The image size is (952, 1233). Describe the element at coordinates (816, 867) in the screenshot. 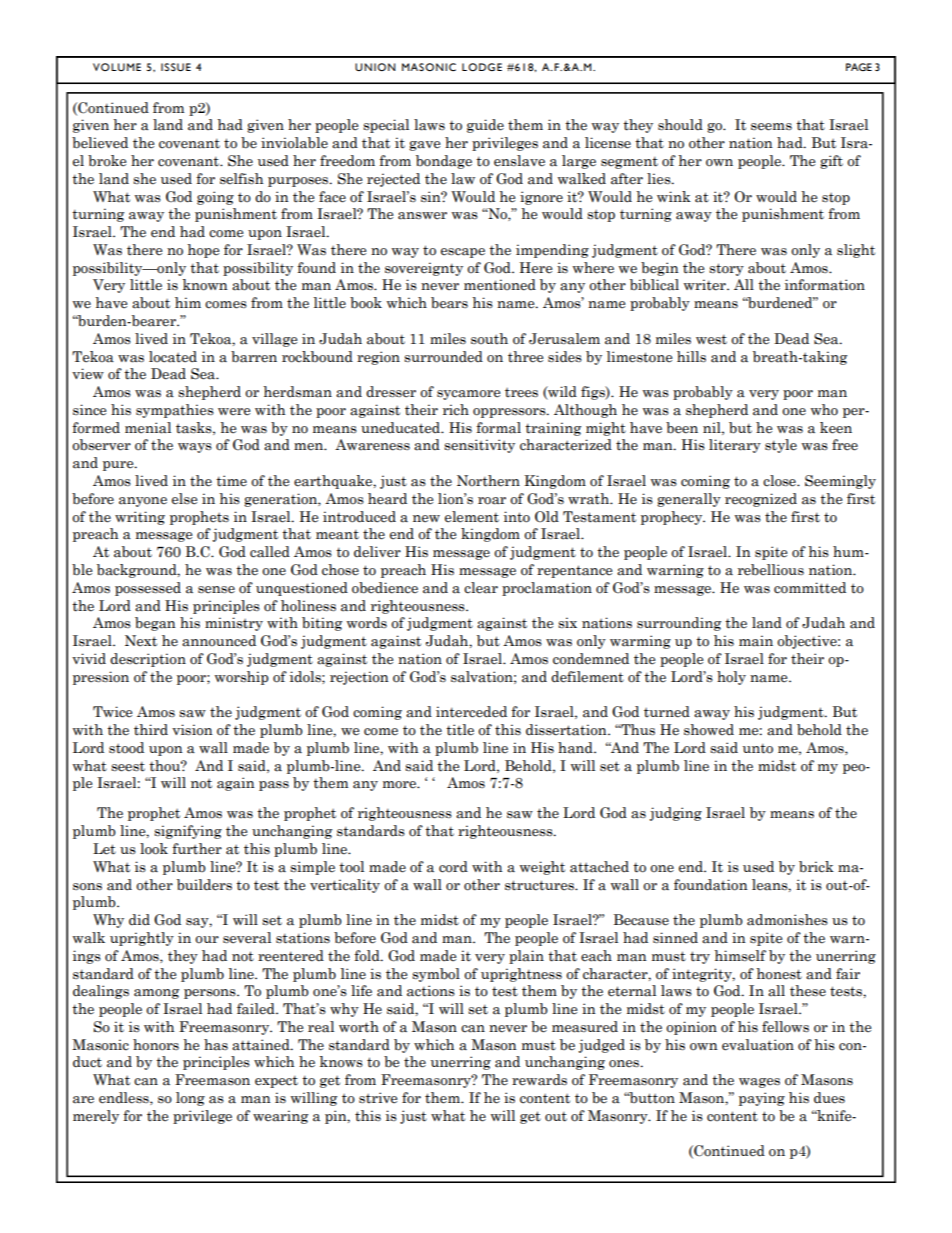

I see `brick` at that location.
